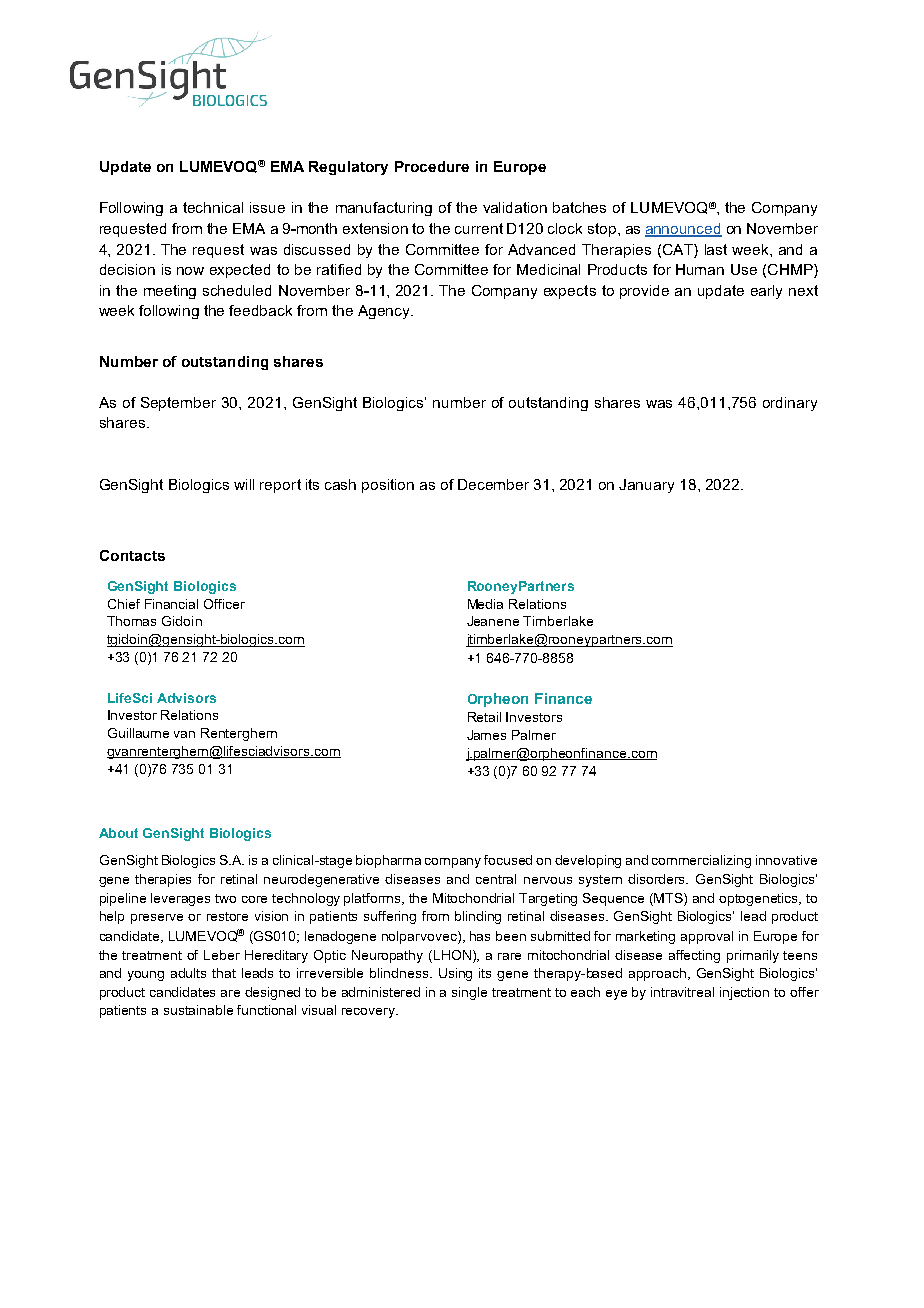  What do you see at coordinates (646, 486) in the document?
I see `January` at bounding box center [646, 486].
